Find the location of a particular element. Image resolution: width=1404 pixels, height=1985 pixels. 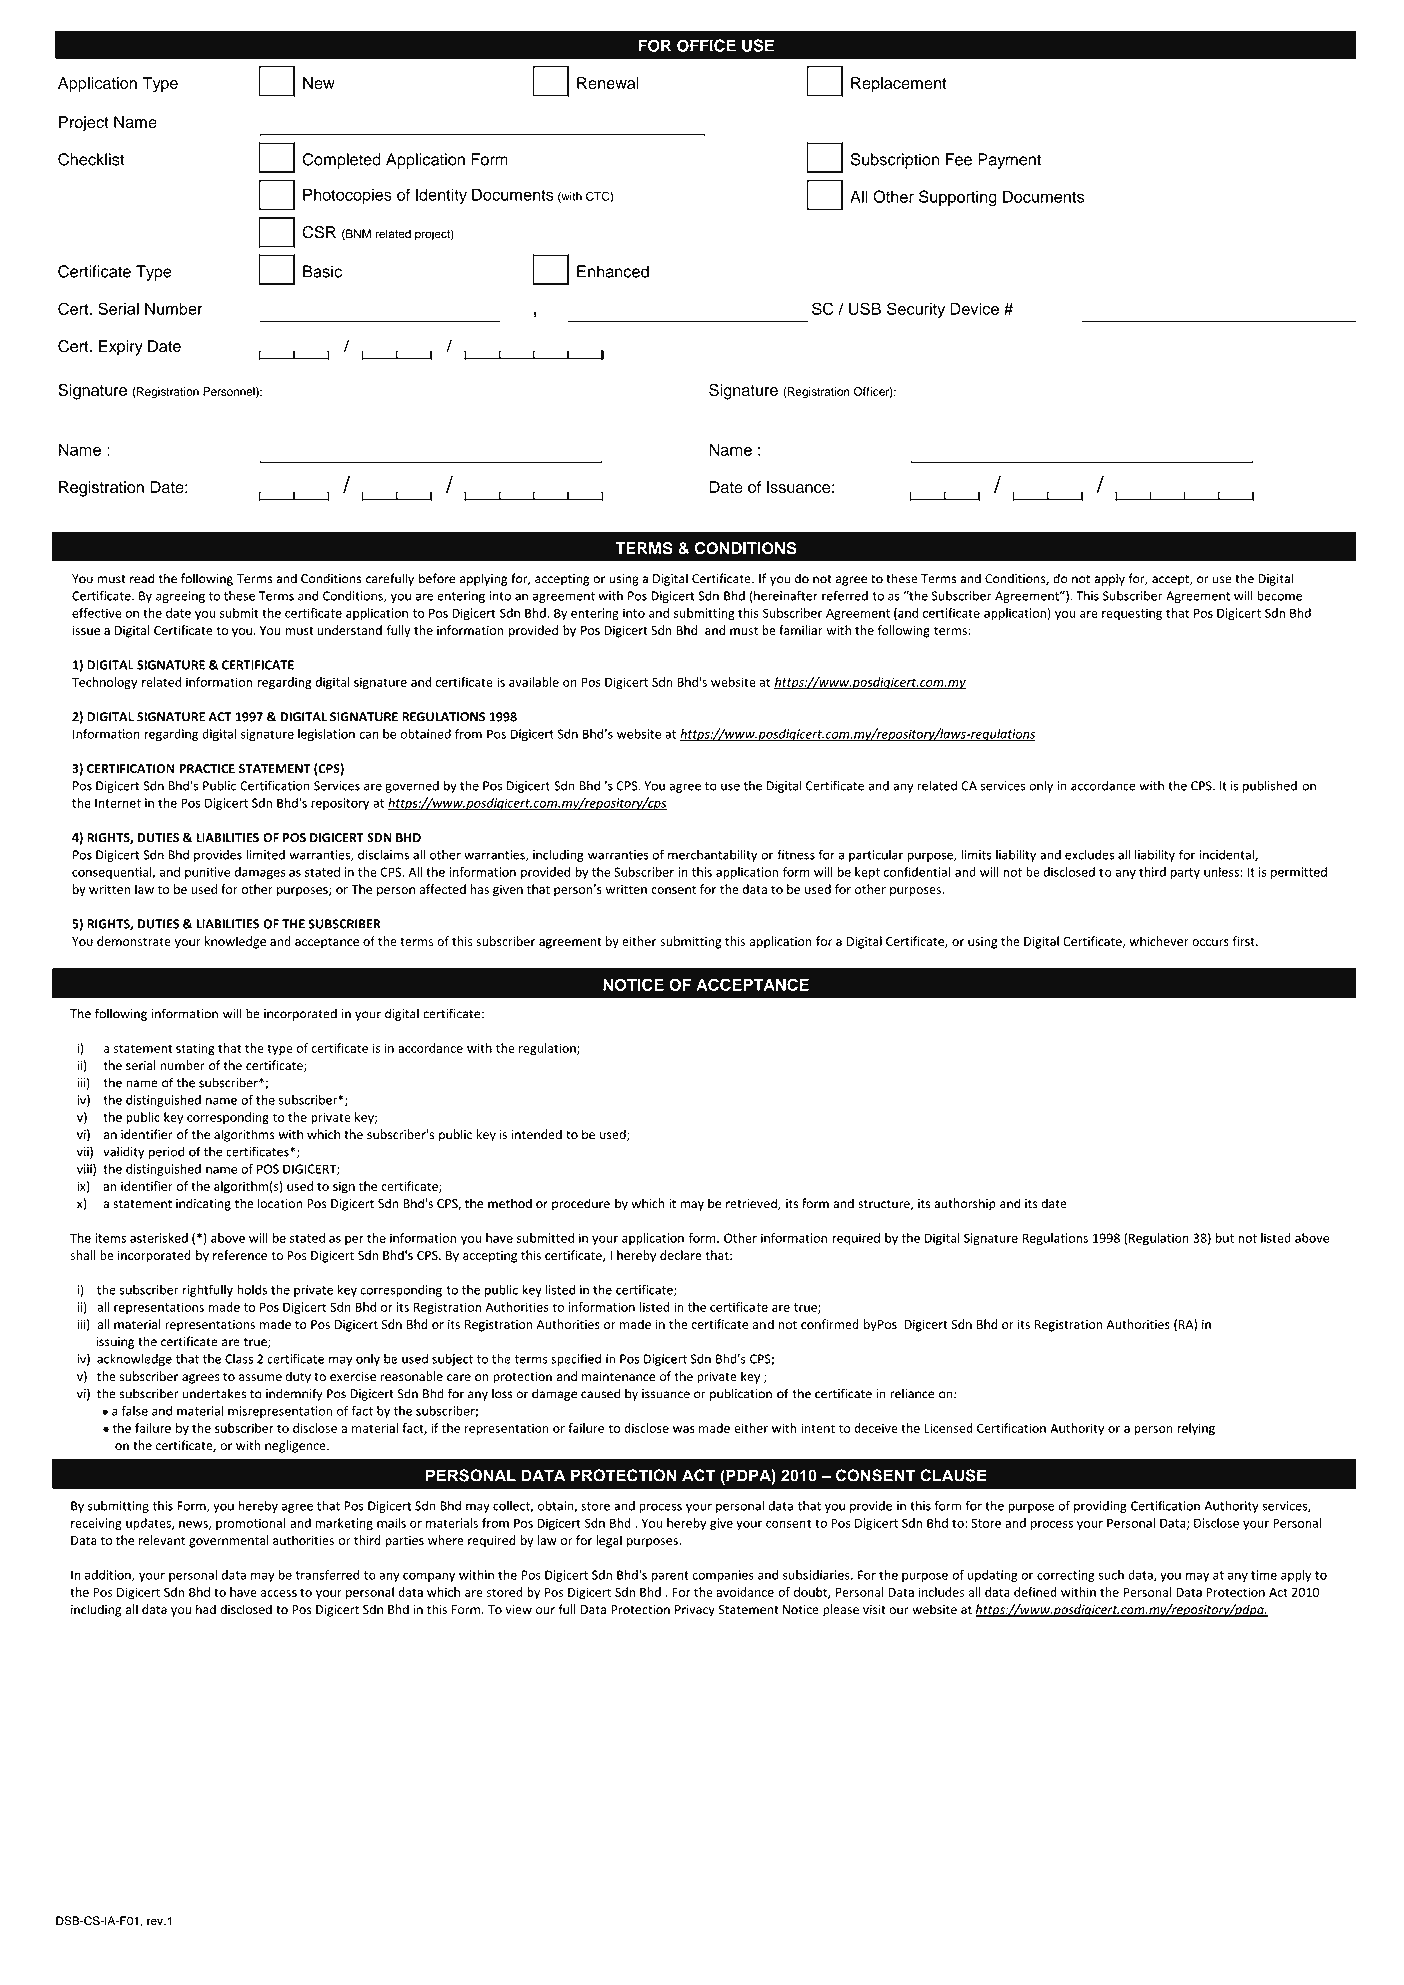

Renewal is located at coordinates (608, 83).
